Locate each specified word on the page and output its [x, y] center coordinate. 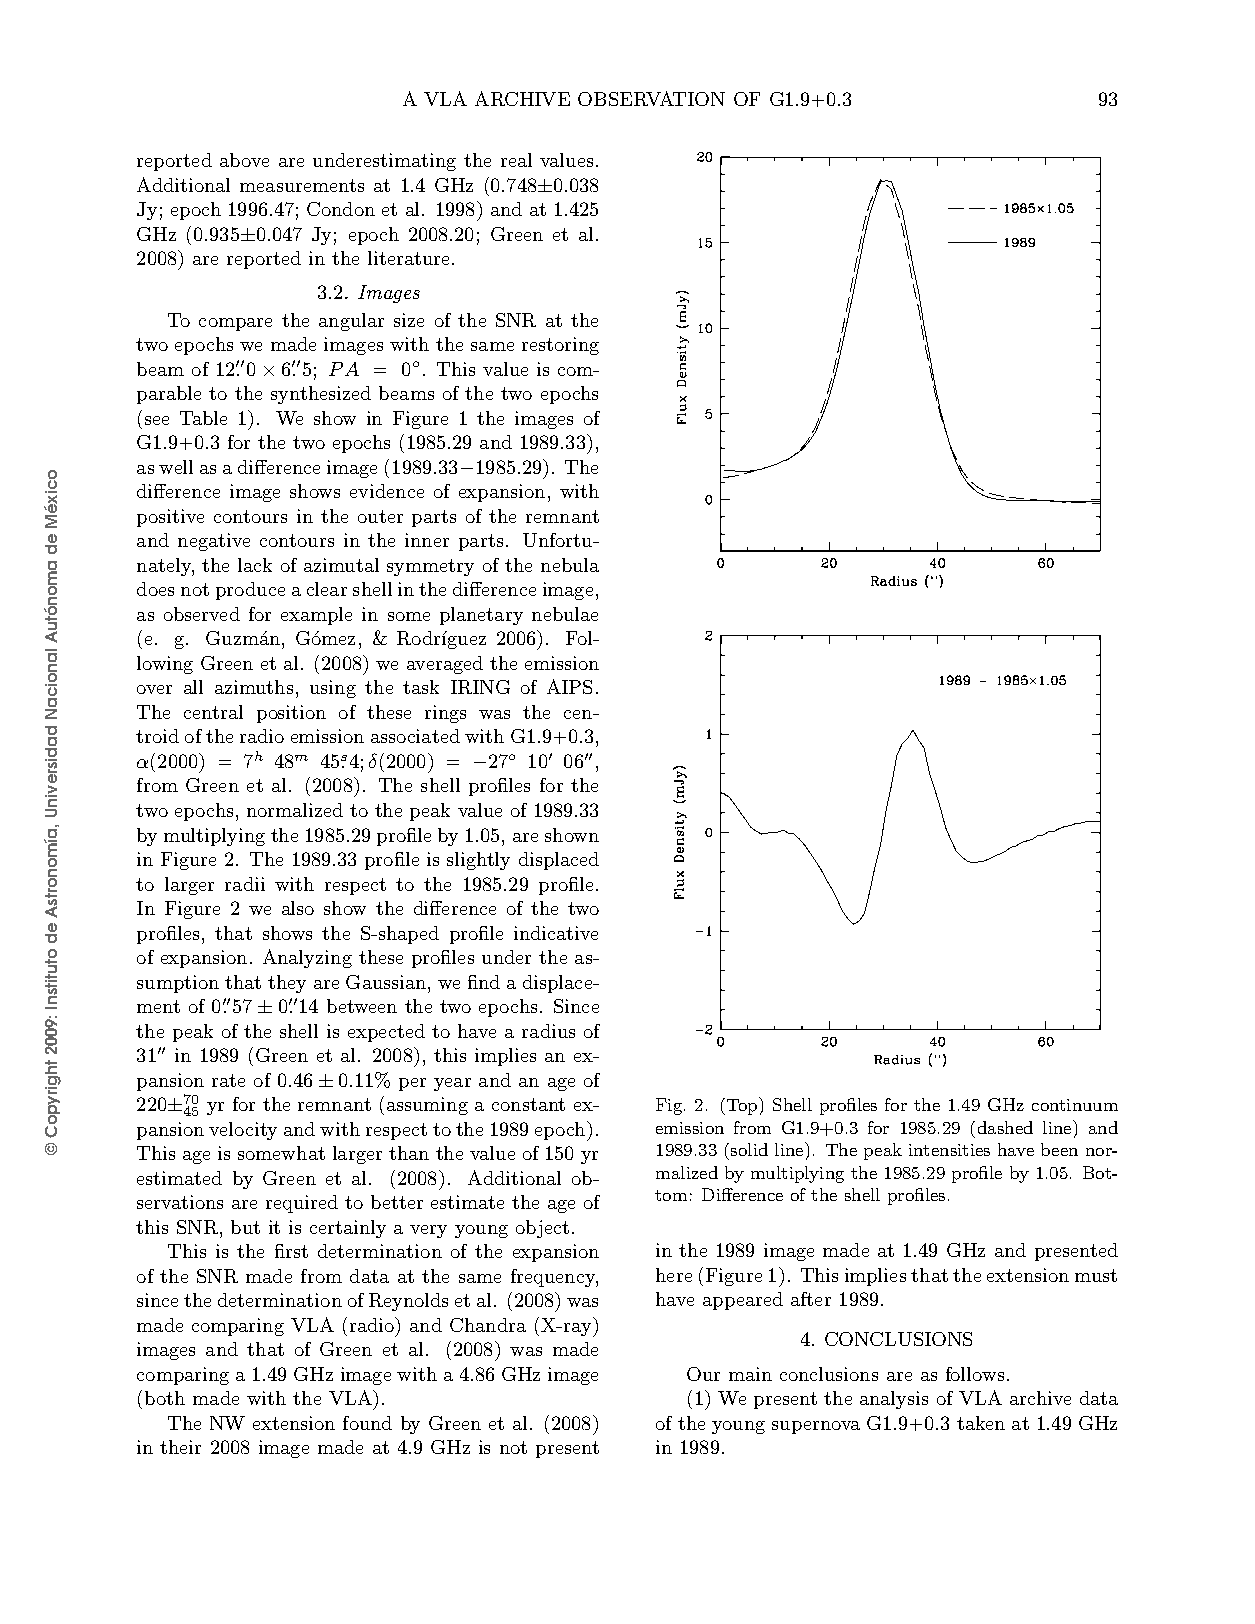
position [291, 714]
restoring [560, 346]
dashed [1005, 1127]
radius [548, 1031]
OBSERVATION [651, 98]
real [516, 160]
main [750, 1374]
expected [386, 1033]
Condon [341, 209]
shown [572, 835]
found [367, 1423]
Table [203, 418]
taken [981, 1423]
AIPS [569, 686]
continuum [1075, 1105]
